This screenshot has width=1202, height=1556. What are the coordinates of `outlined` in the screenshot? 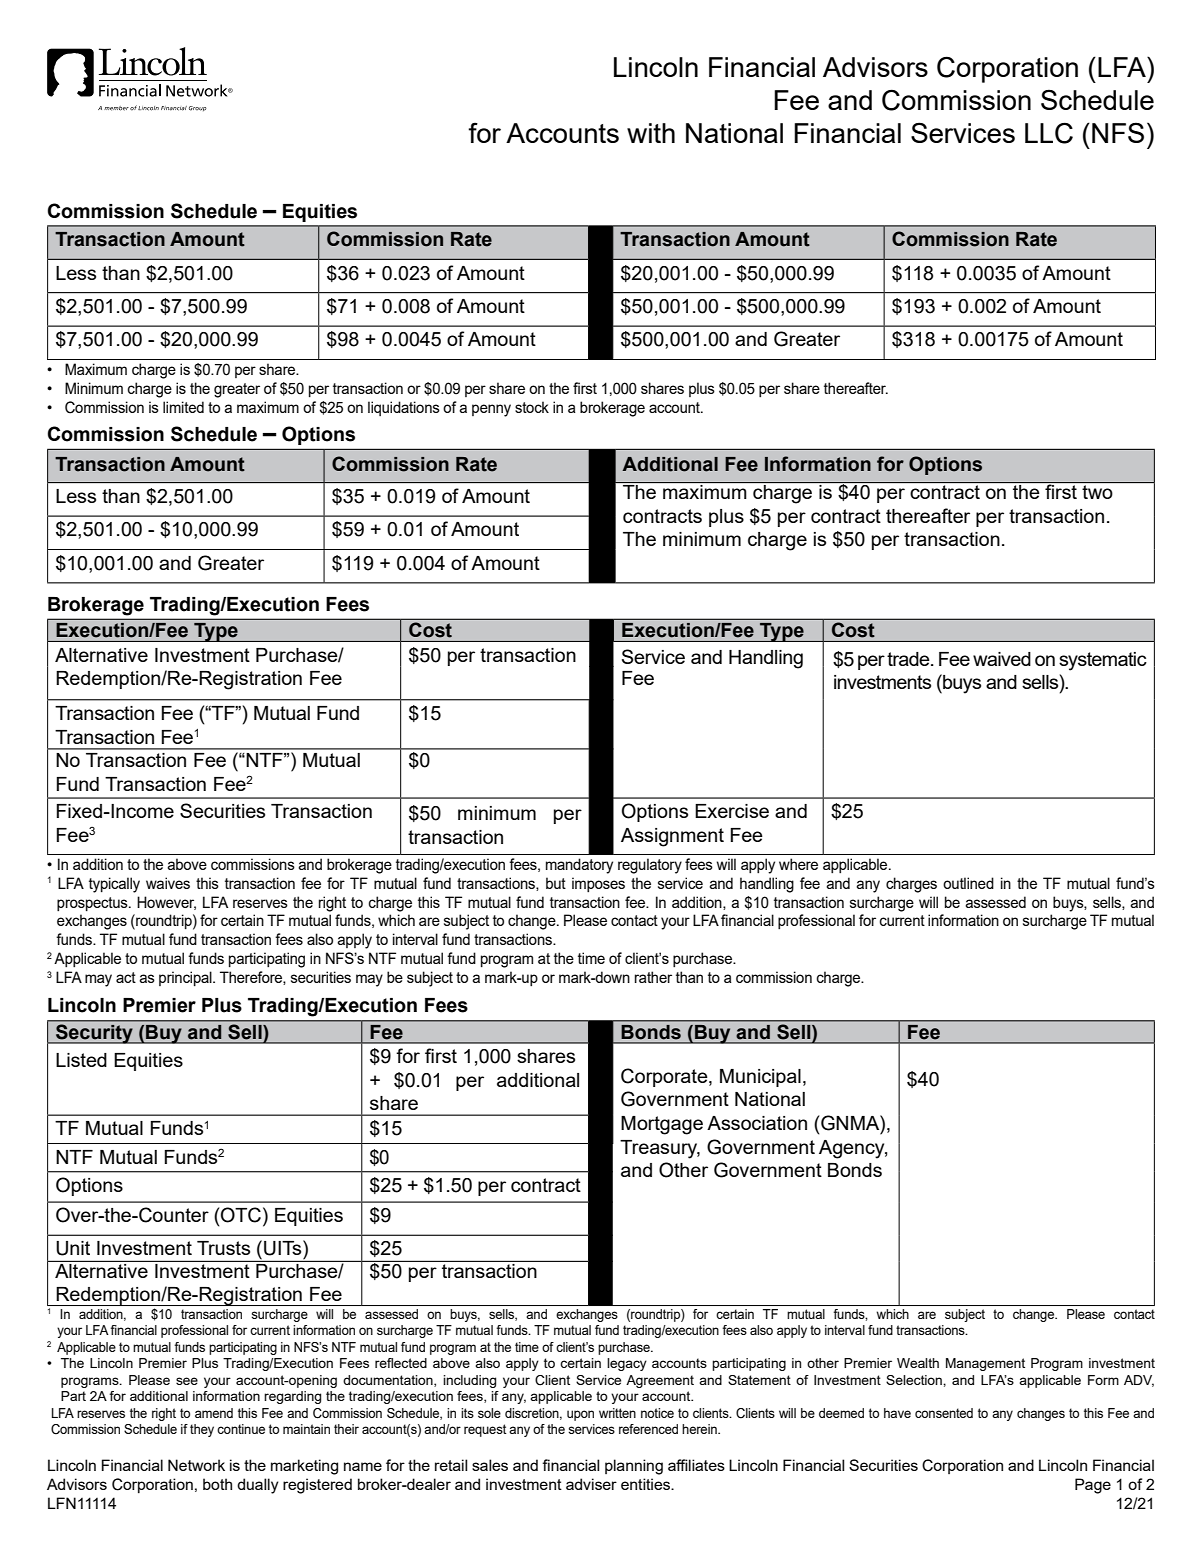 It's located at (968, 883).
